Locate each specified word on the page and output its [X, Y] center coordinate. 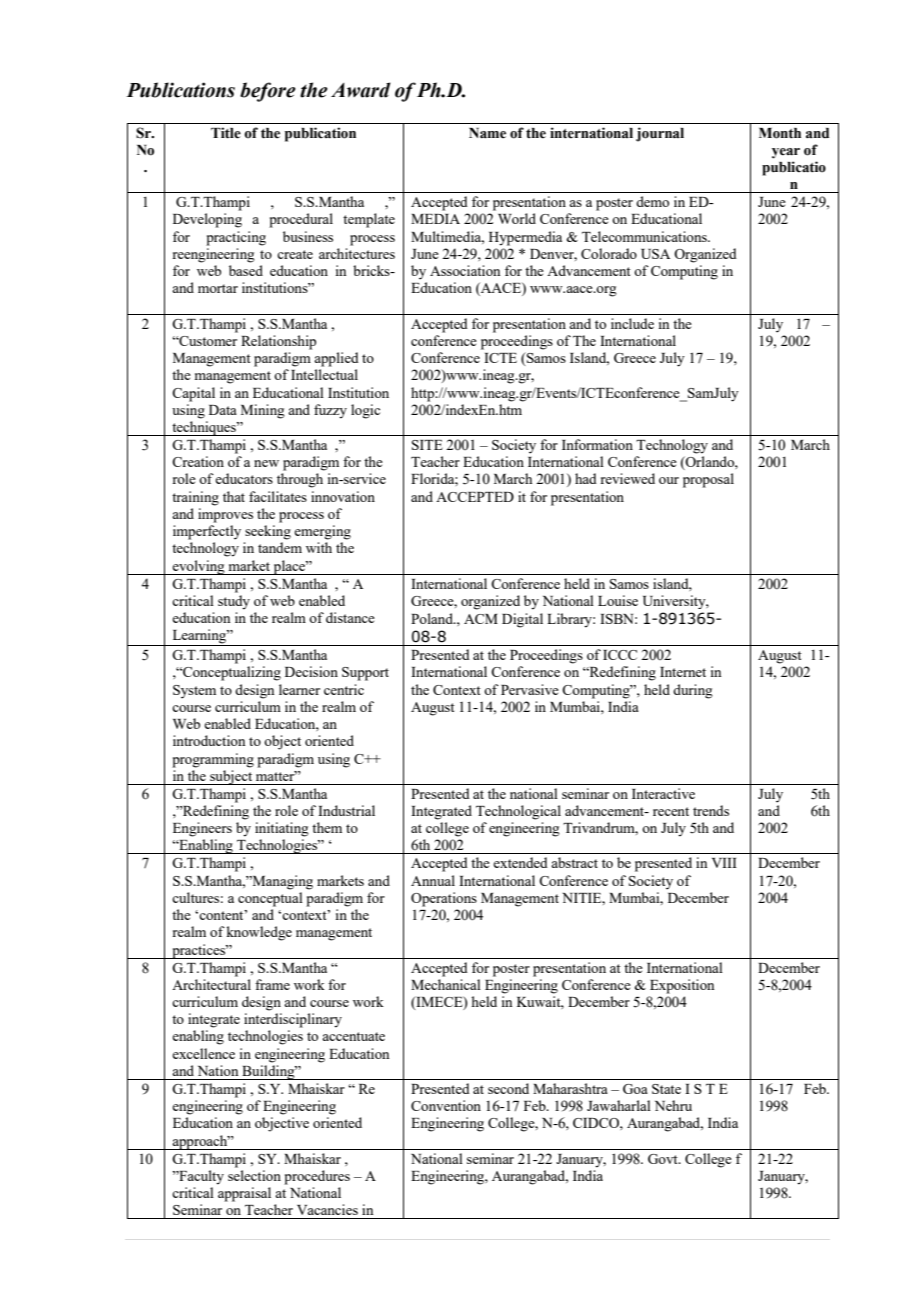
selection [254, 1175]
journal [660, 134]
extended [520, 862]
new [266, 463]
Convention [446, 1105]
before [268, 92]
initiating [282, 829]
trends [711, 810]
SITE [427, 445]
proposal [708, 480]
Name [487, 133]
